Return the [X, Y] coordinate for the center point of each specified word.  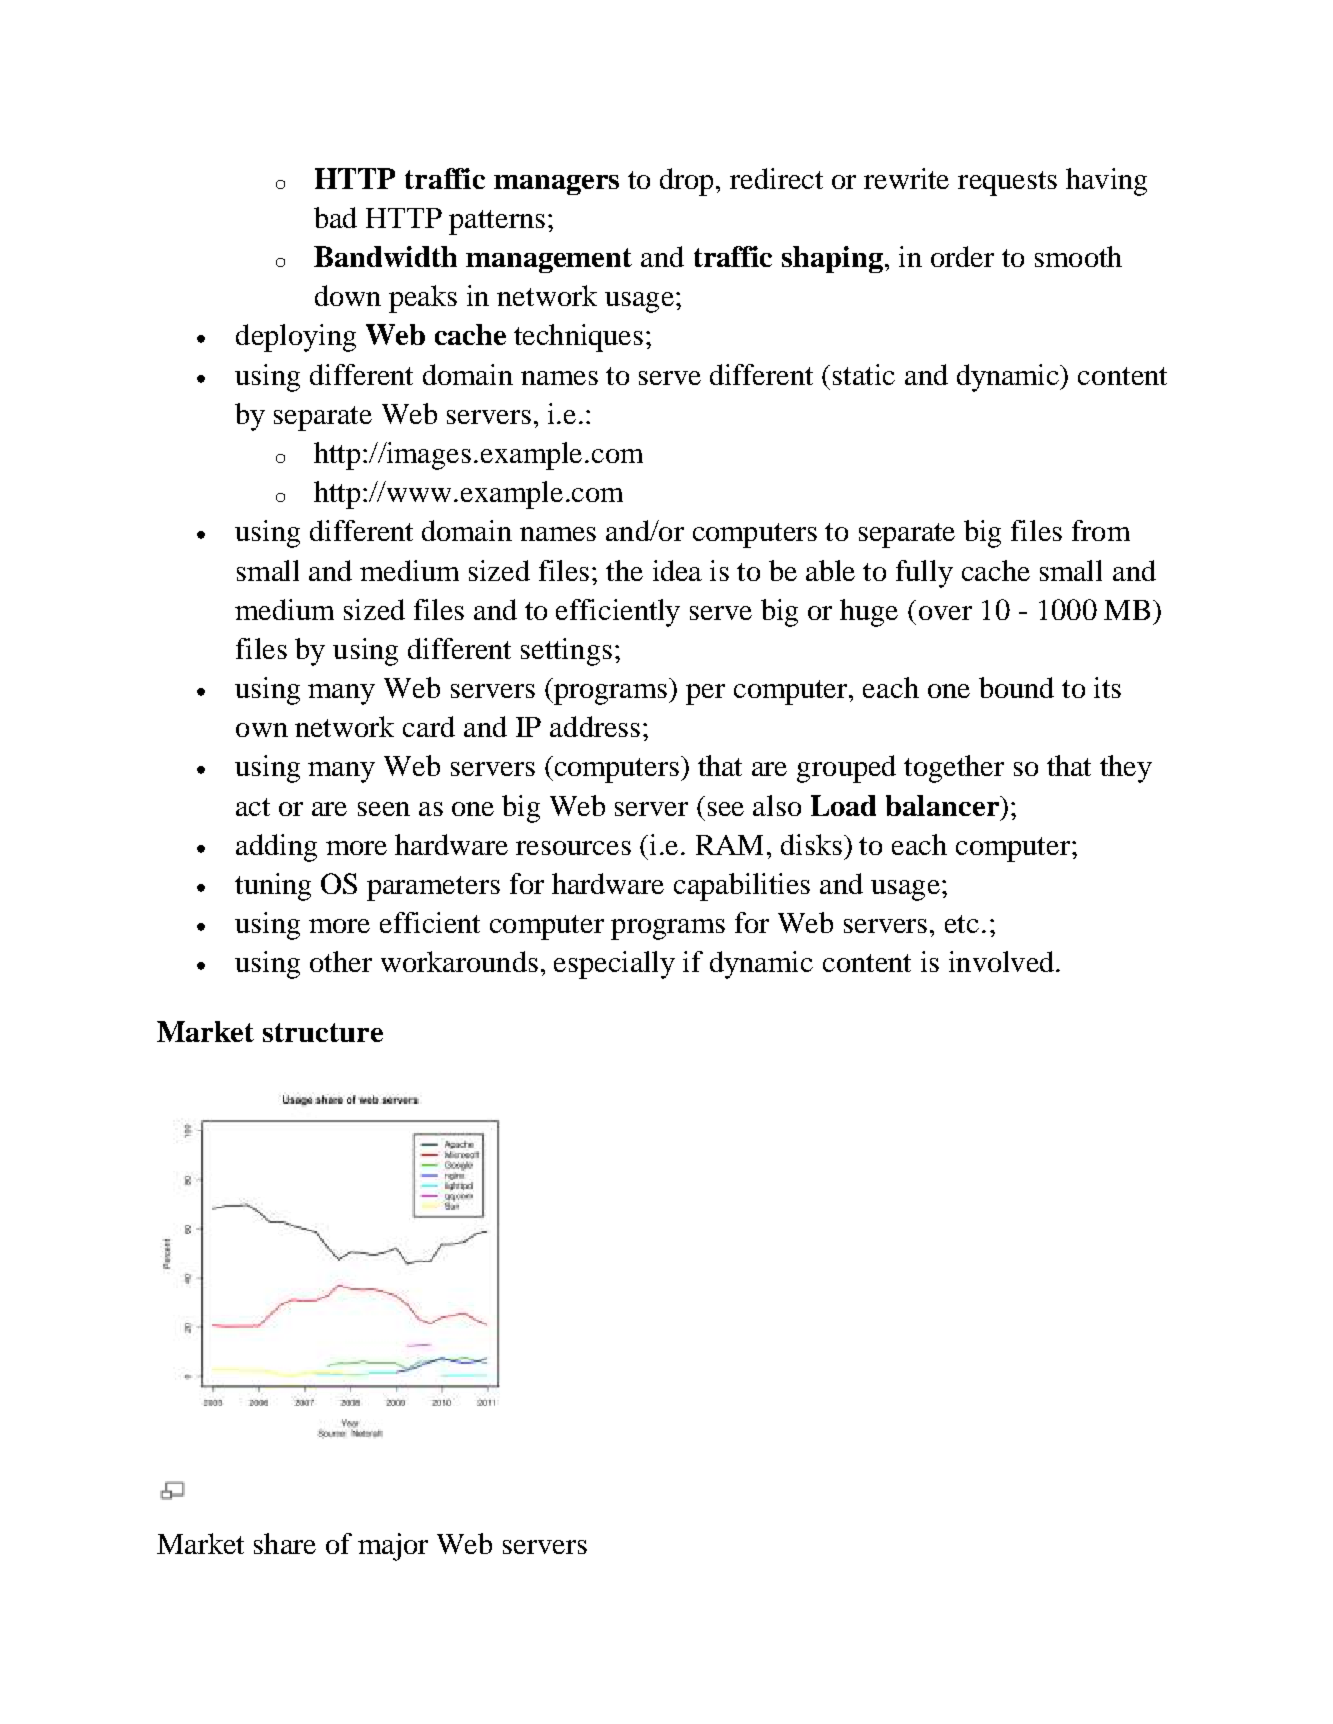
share [285, 1543]
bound [1016, 687]
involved [1003, 961]
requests [1007, 183]
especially [614, 965]
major [393, 1547]
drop [688, 182]
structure [323, 1032]
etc [962, 924]
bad [335, 217]
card [429, 726]
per [705, 694]
